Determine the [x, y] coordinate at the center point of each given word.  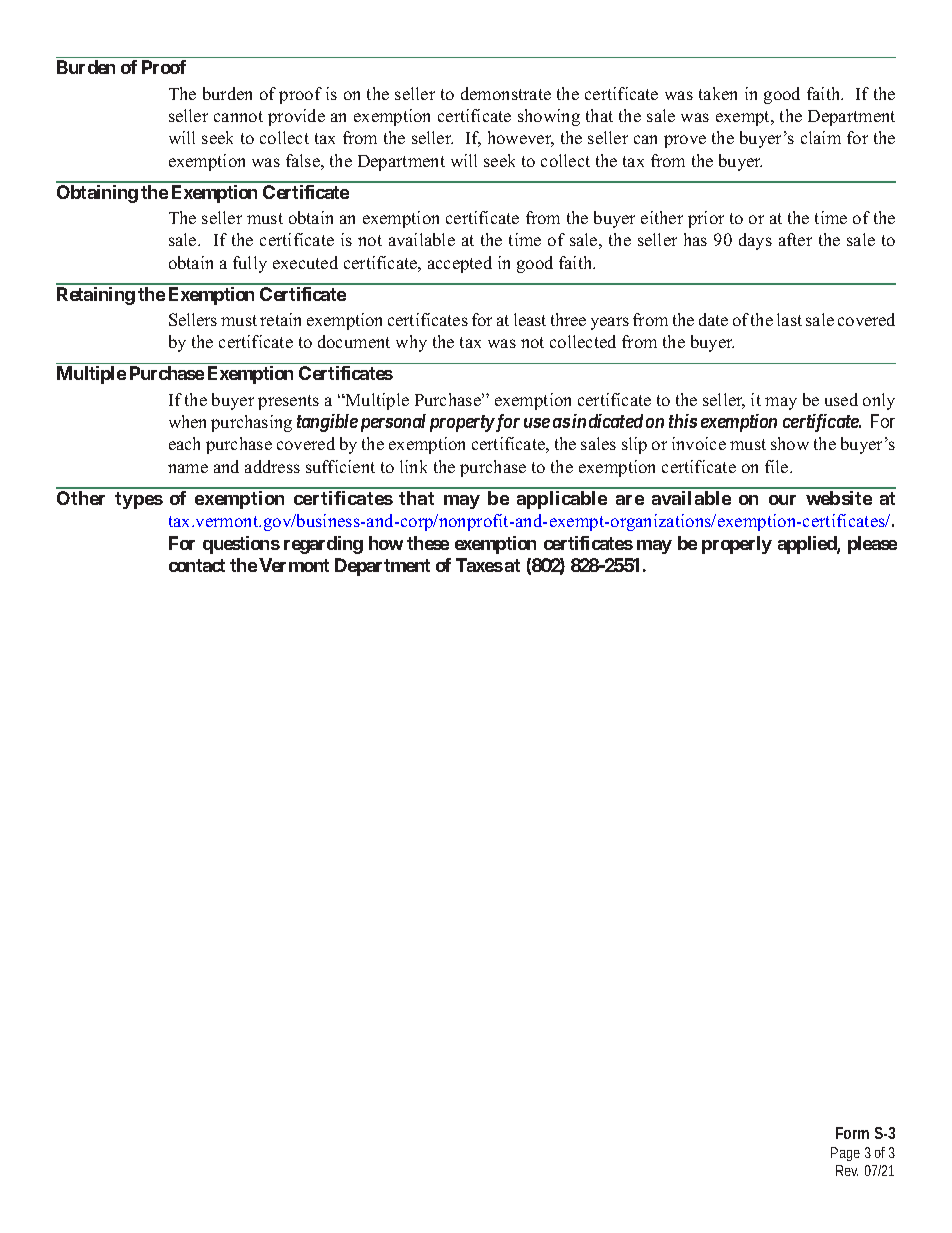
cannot [238, 116]
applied [808, 545]
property [462, 423]
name [188, 468]
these [428, 543]
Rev [847, 1170]
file [778, 466]
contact [197, 565]
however [521, 139]
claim [821, 137]
